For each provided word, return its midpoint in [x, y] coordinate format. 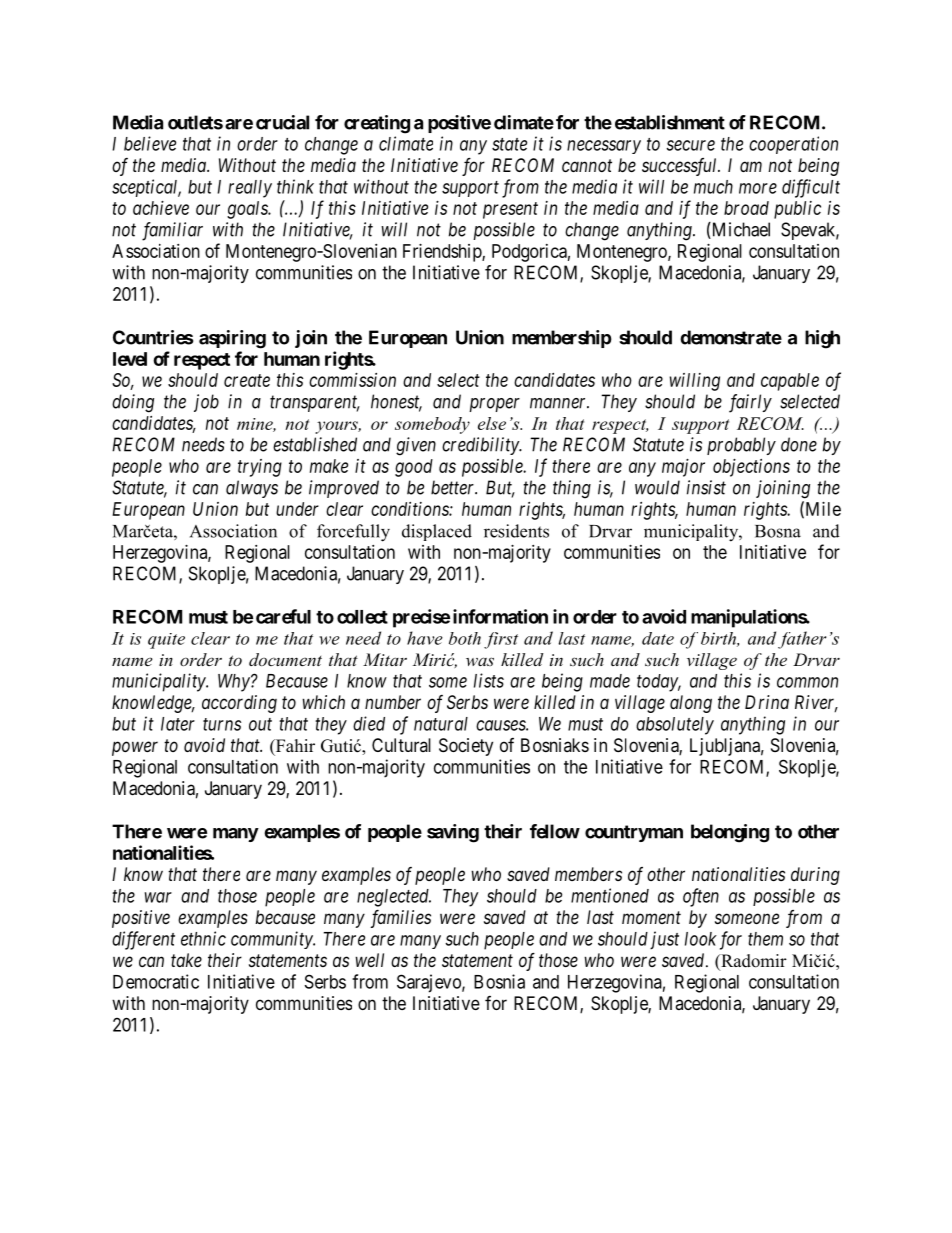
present [510, 210]
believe [150, 143]
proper [494, 405]
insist [706, 487]
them [765, 939]
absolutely [675, 726]
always [252, 489]
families [401, 919]
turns [222, 724]
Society [466, 747]
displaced [437, 532]
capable [790, 382]
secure [690, 145]
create [247, 380]
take [186, 960]
